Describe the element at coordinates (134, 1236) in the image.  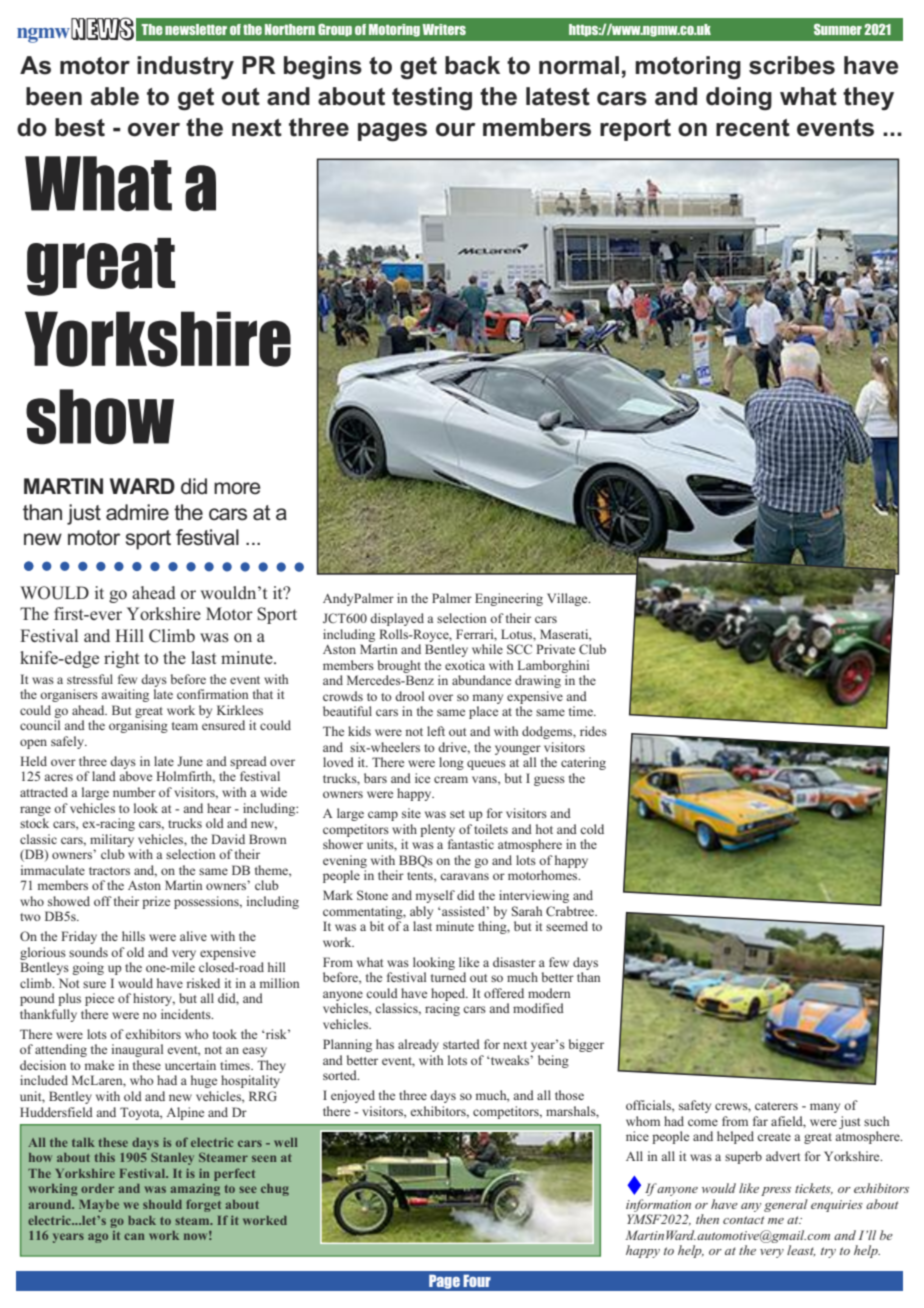
I see `can` at that location.
